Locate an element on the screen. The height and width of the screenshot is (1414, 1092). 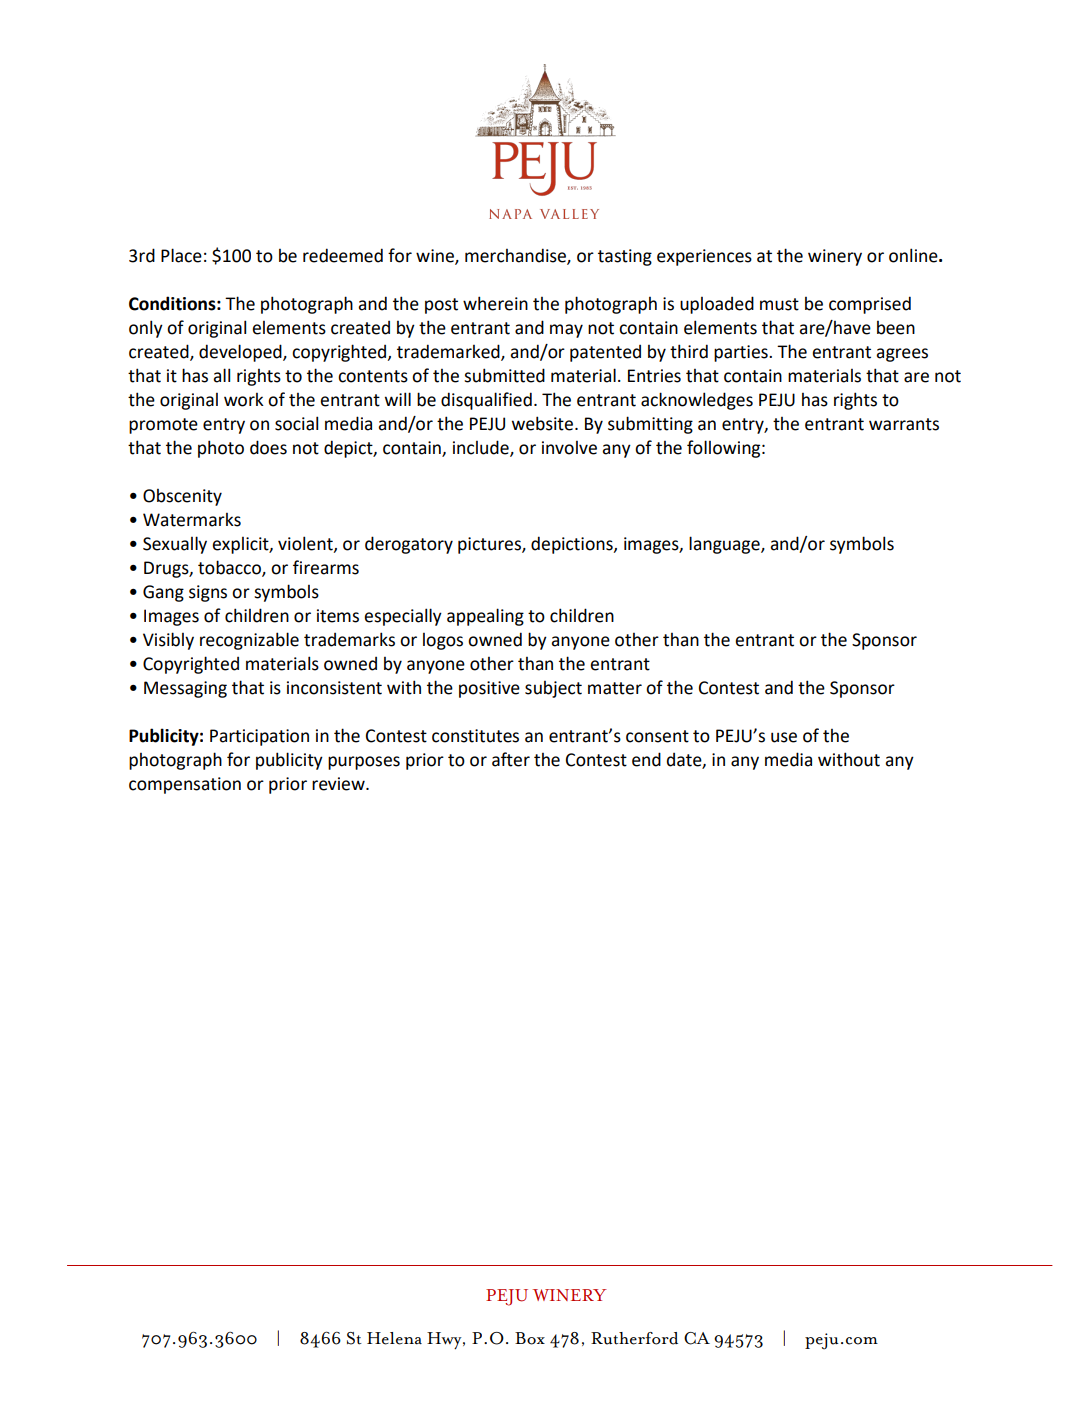
Helena is located at coordinates (394, 1338).
